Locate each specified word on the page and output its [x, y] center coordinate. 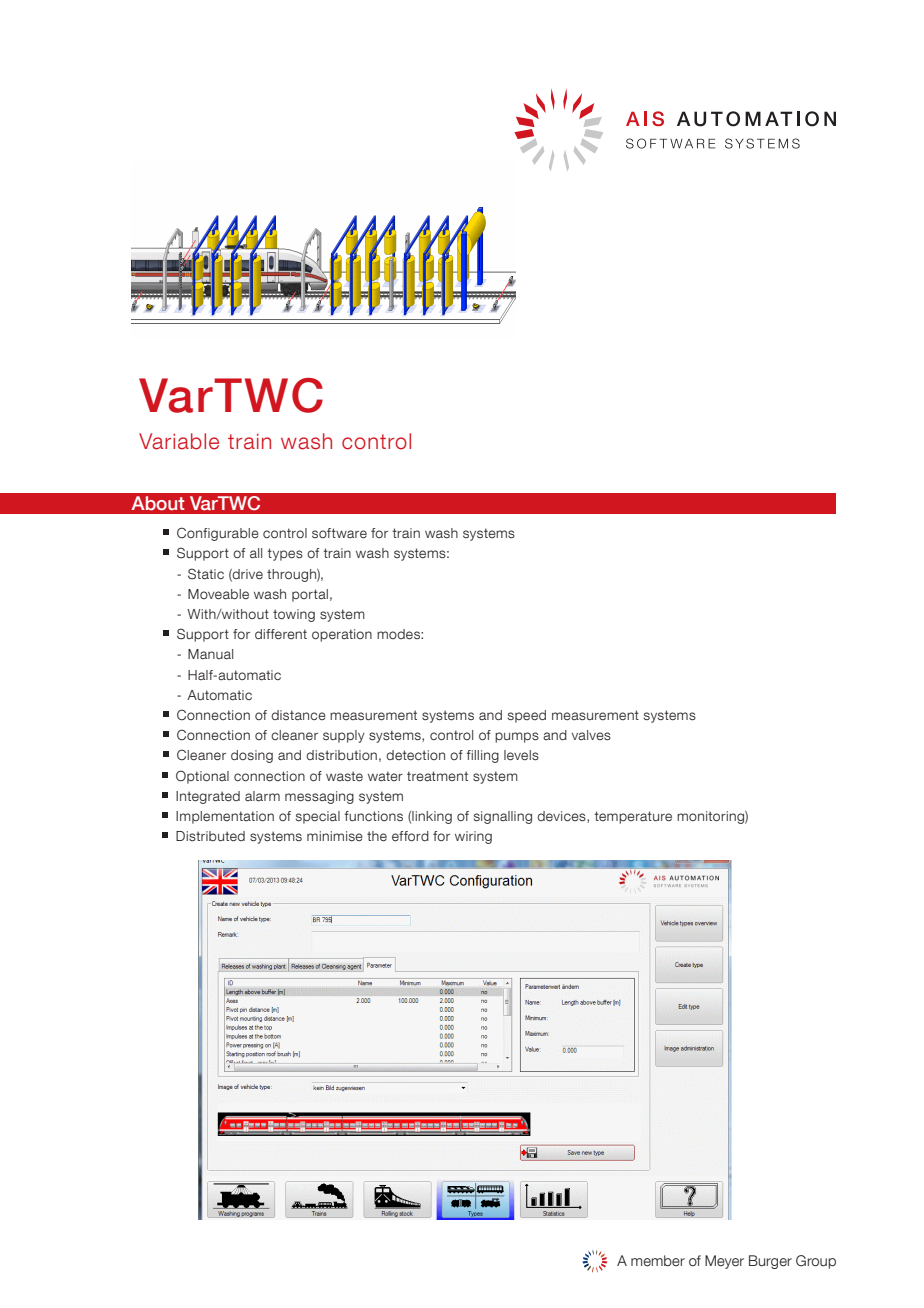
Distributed [210, 836]
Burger [770, 1262]
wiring [473, 837]
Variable [179, 441]
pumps [517, 737]
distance [298, 715]
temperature [633, 817]
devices [562, 817]
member [658, 1261]
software [339, 533]
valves [591, 735]
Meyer [724, 1262]
